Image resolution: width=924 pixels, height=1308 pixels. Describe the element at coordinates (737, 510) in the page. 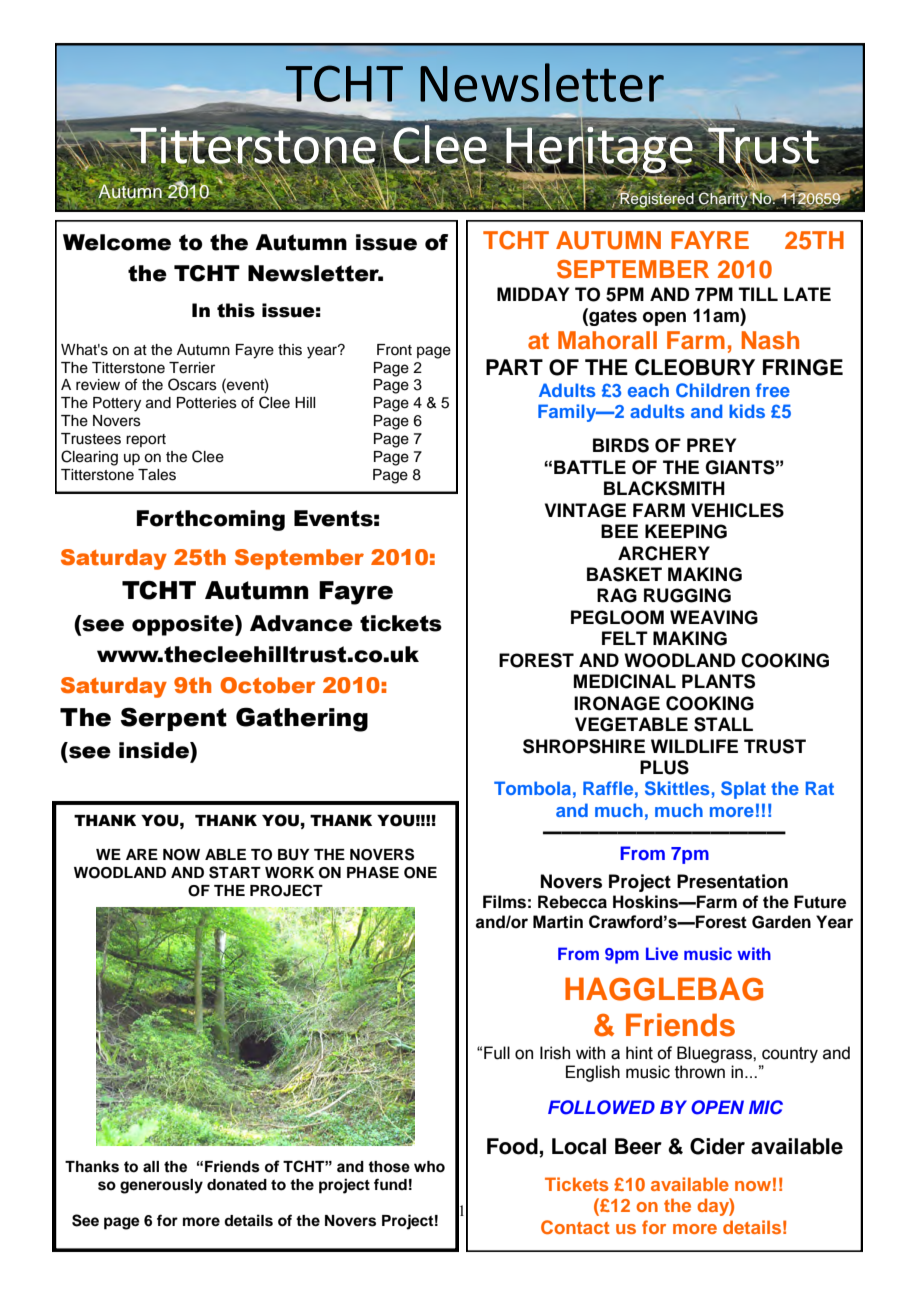

I see `VEHICLES` at that location.
